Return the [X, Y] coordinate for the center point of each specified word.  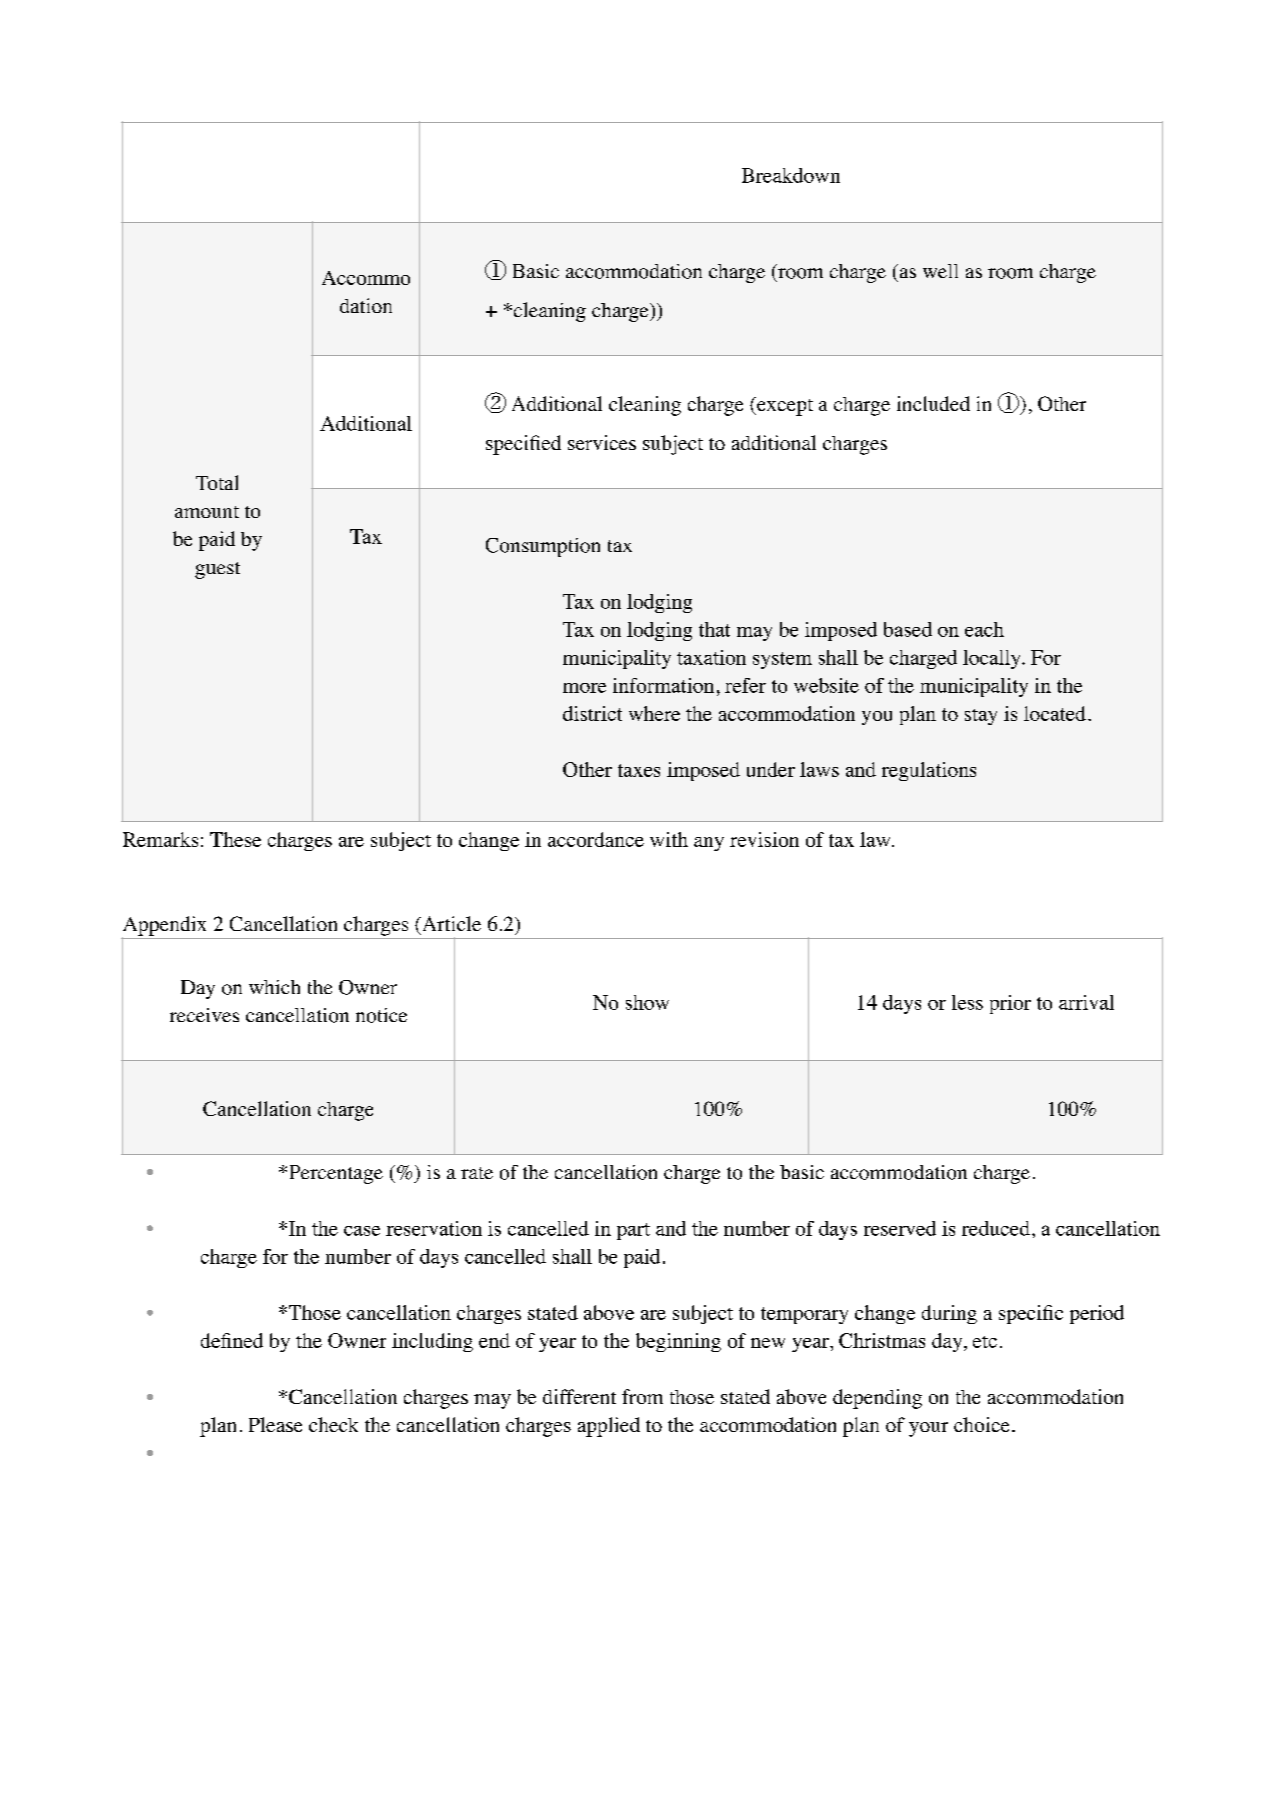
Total [217, 482]
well [940, 271]
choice [981, 1424]
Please [275, 1424]
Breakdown [791, 175]
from [642, 1396]
